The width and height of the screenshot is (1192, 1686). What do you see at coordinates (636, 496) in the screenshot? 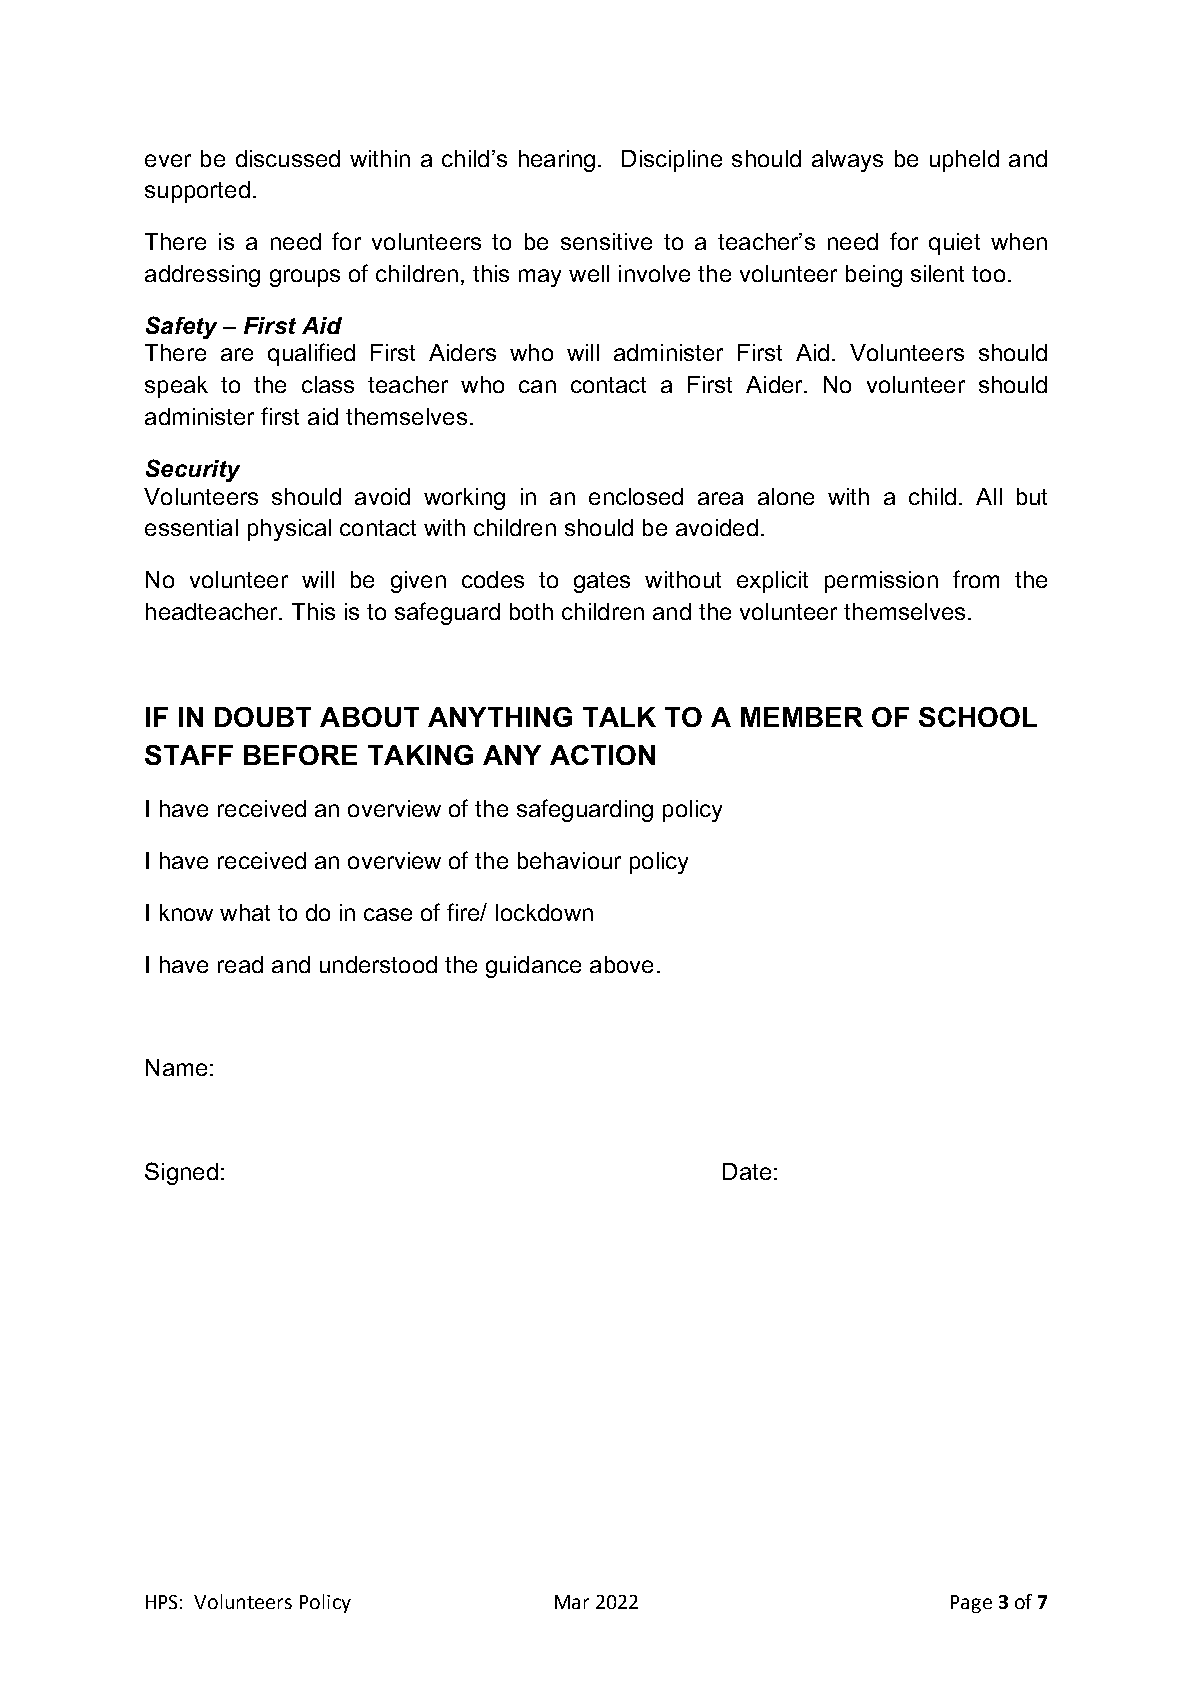
I see `enclosed` at bounding box center [636, 496].
